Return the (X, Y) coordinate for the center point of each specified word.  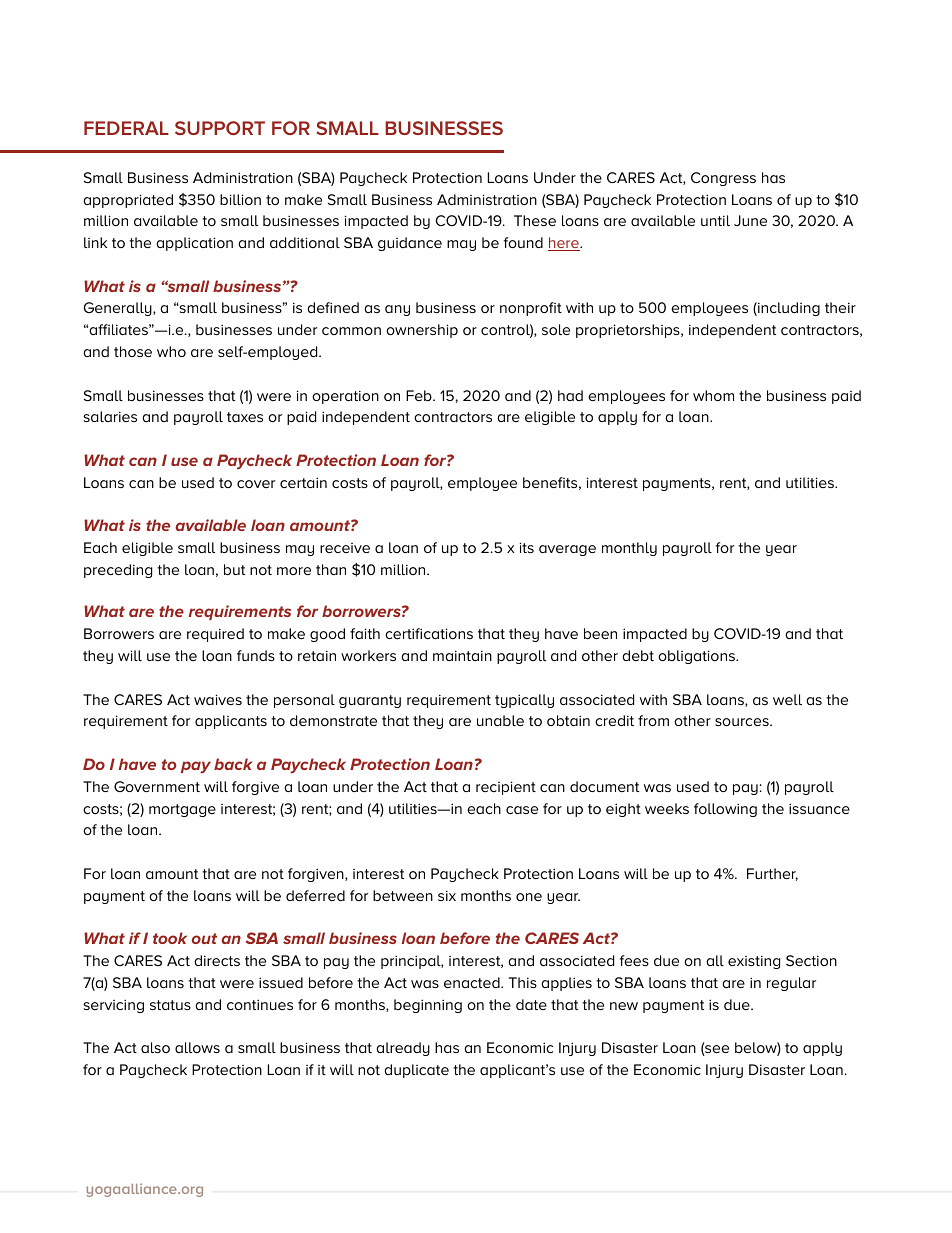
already (403, 1049)
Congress (723, 179)
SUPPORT (220, 128)
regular (791, 984)
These (535, 220)
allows (197, 1047)
